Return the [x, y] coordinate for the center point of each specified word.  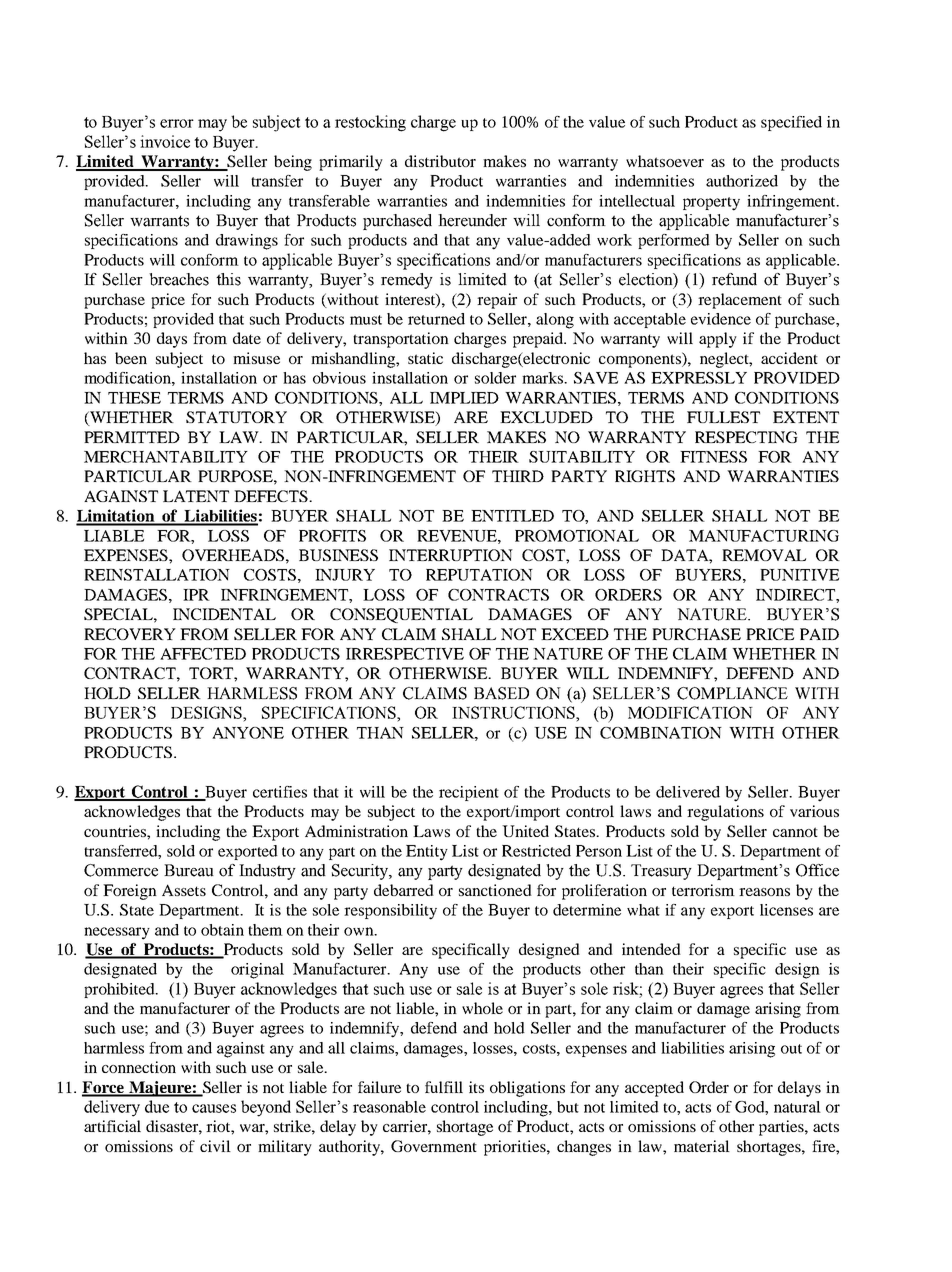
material [702, 1146]
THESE [134, 398]
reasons [764, 892]
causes [214, 1108]
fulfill [444, 1087]
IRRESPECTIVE [405, 654]
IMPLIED [464, 398]
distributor [440, 161]
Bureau [189, 870]
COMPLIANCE [732, 693]
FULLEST [723, 417]
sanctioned [495, 890]
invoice [165, 141]
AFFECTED [203, 654]
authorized [742, 181]
